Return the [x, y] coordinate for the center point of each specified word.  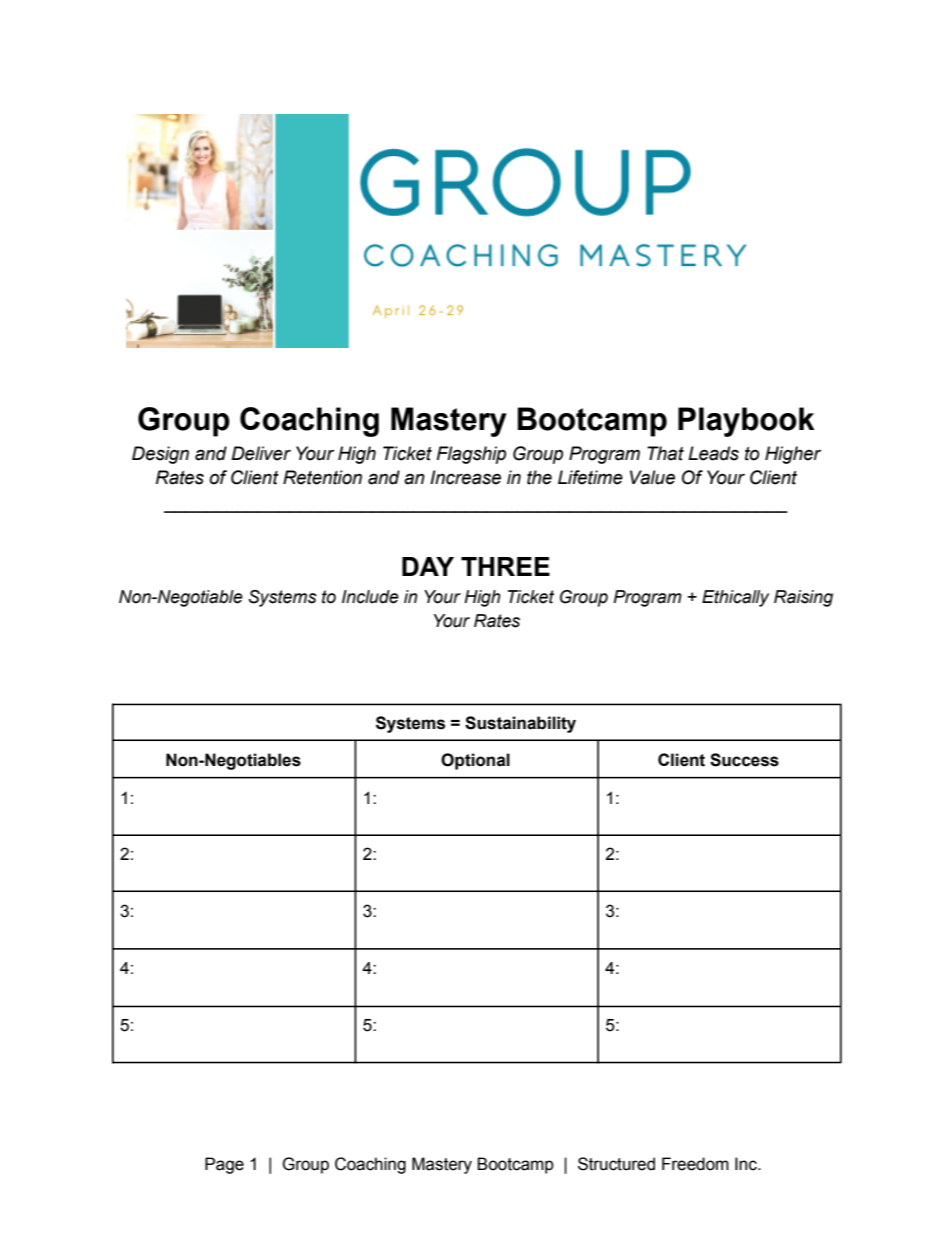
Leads [713, 453]
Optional [475, 761]
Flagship [471, 455]
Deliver [261, 453]
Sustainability [520, 724]
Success [744, 760]
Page [224, 1165]
